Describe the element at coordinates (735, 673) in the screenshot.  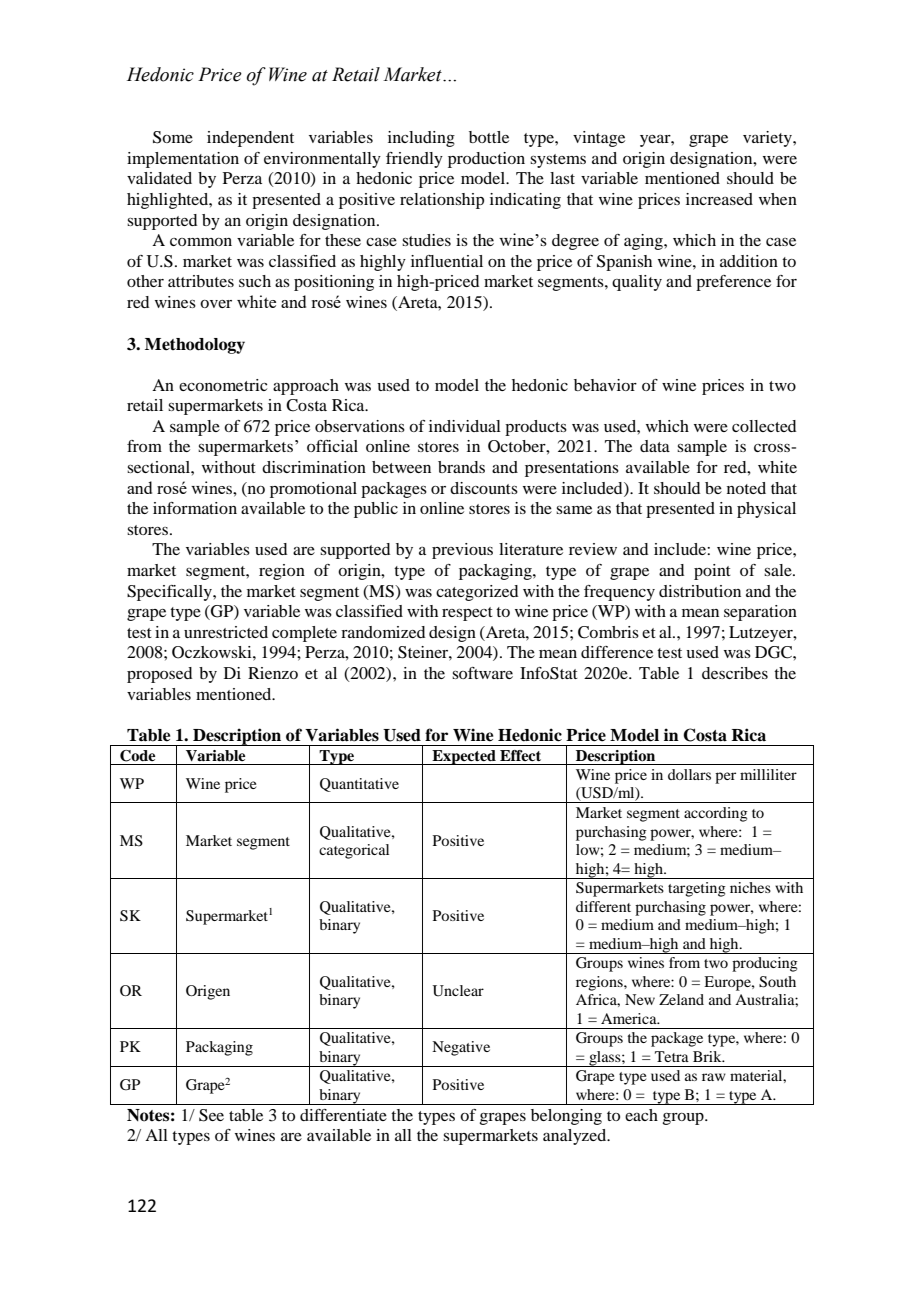
I see `describes` at that location.
